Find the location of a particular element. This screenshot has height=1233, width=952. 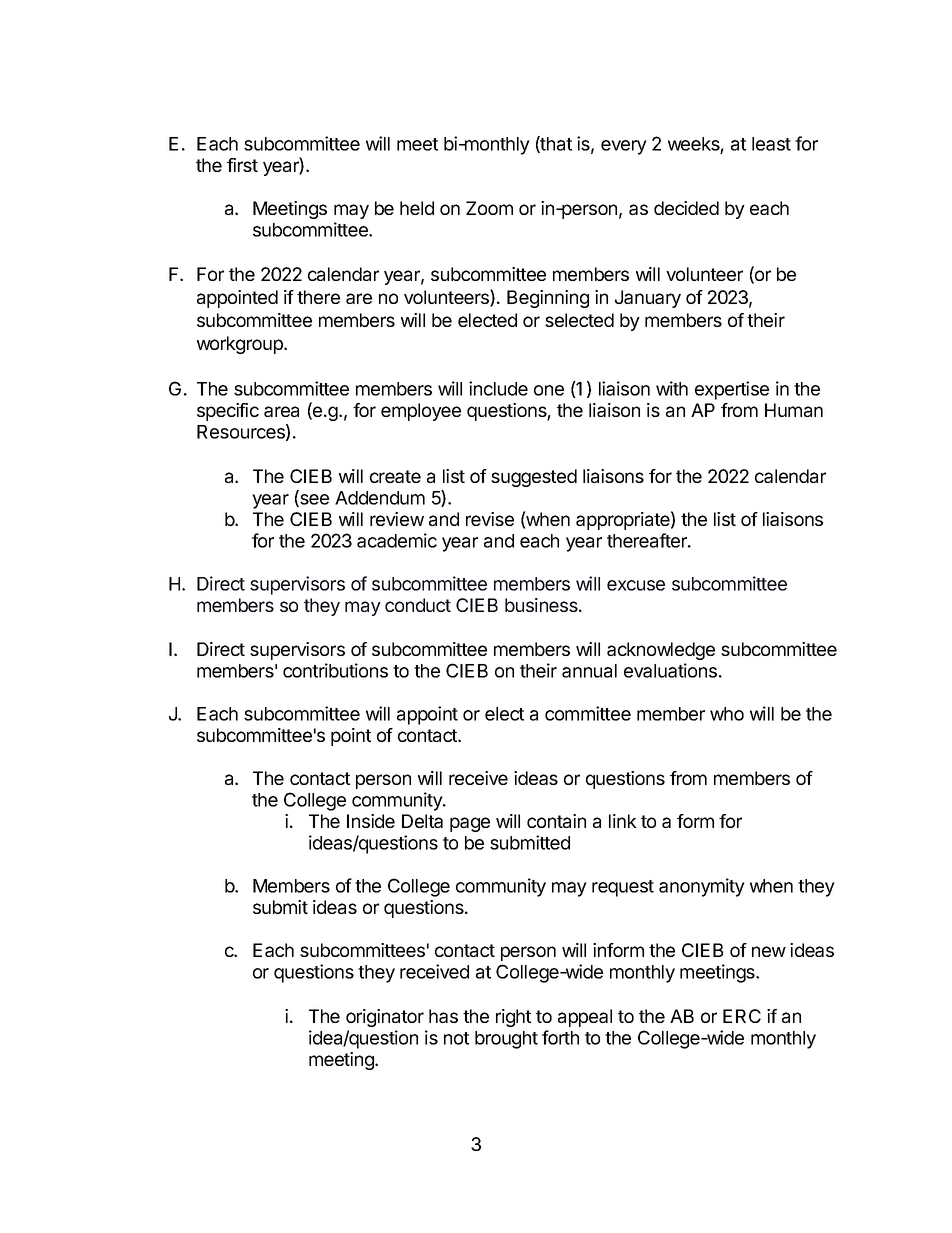

contributions is located at coordinates (335, 670).
